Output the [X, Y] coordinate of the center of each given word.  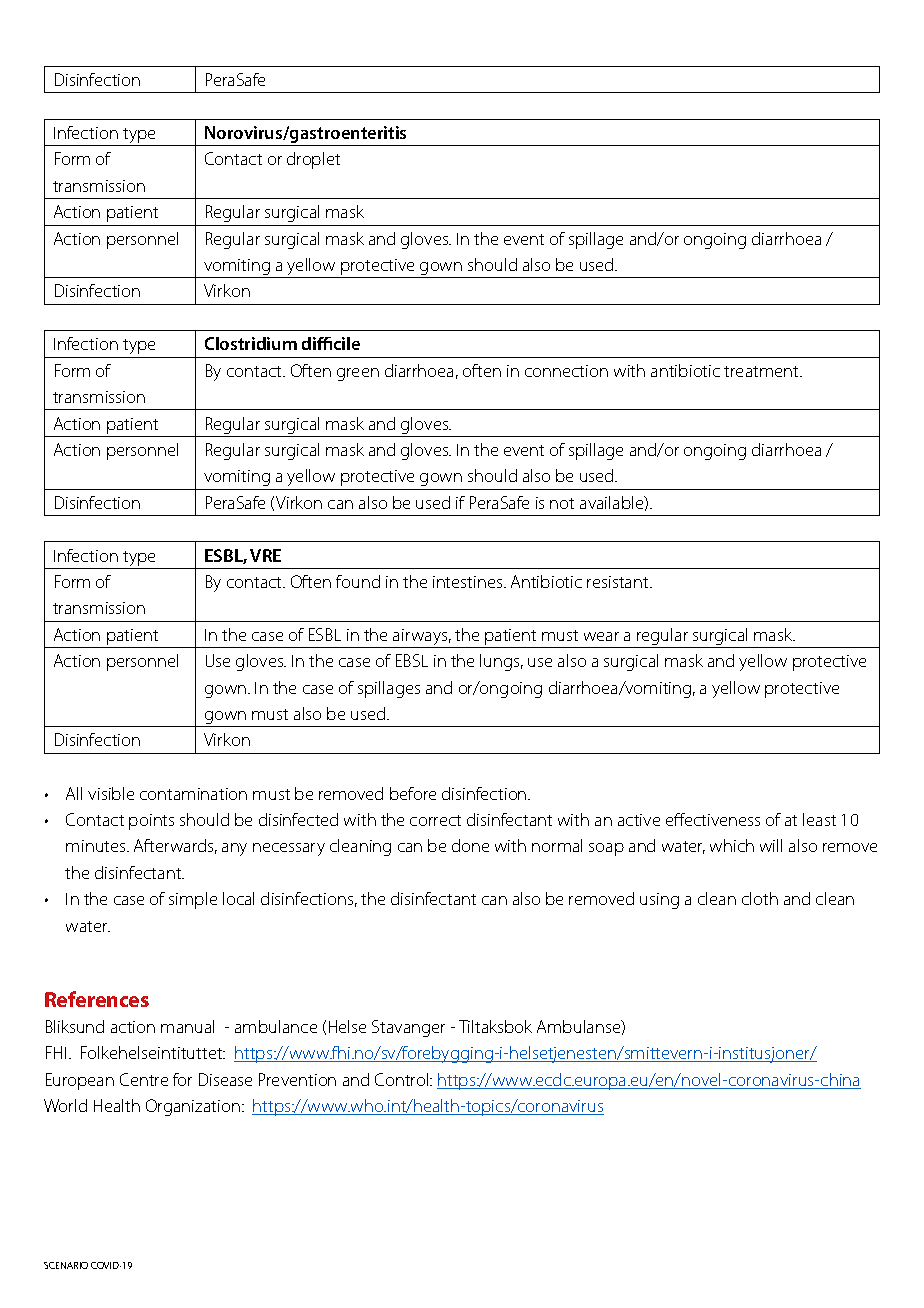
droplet [313, 160]
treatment [762, 371]
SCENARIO [66, 1265]
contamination [193, 794]
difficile [331, 343]
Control [403, 1079]
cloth [760, 898]
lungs [501, 662]
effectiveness [713, 819]
